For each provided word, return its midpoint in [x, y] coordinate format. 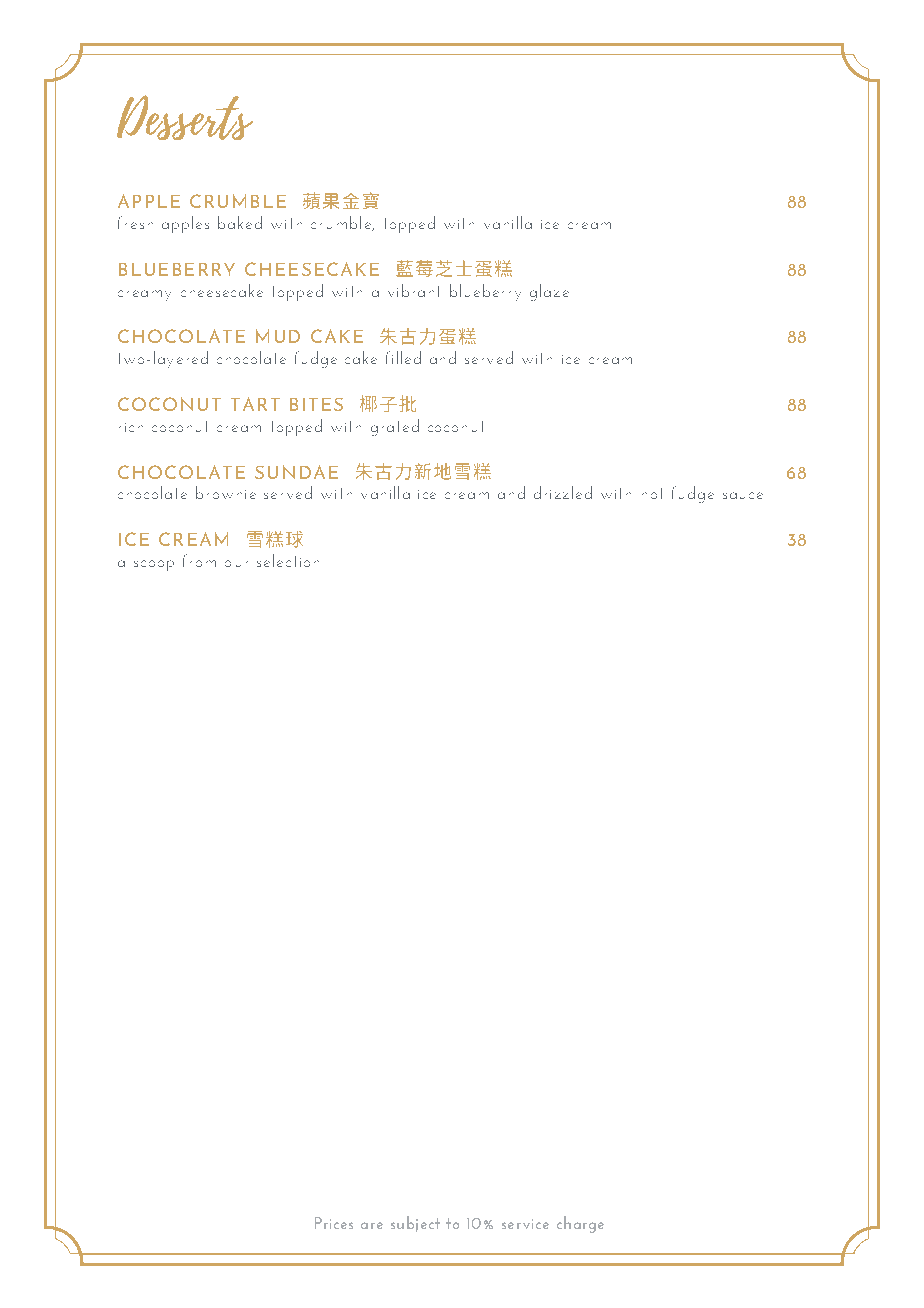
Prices [334, 1223]
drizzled [563, 492]
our [236, 563]
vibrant [413, 290]
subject [415, 1224]
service [525, 1224]
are [372, 1225]
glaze [549, 292]
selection [288, 560]
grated [395, 427]
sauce [743, 495]
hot [652, 493]
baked [240, 222]
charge [580, 1224]
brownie [226, 492]
